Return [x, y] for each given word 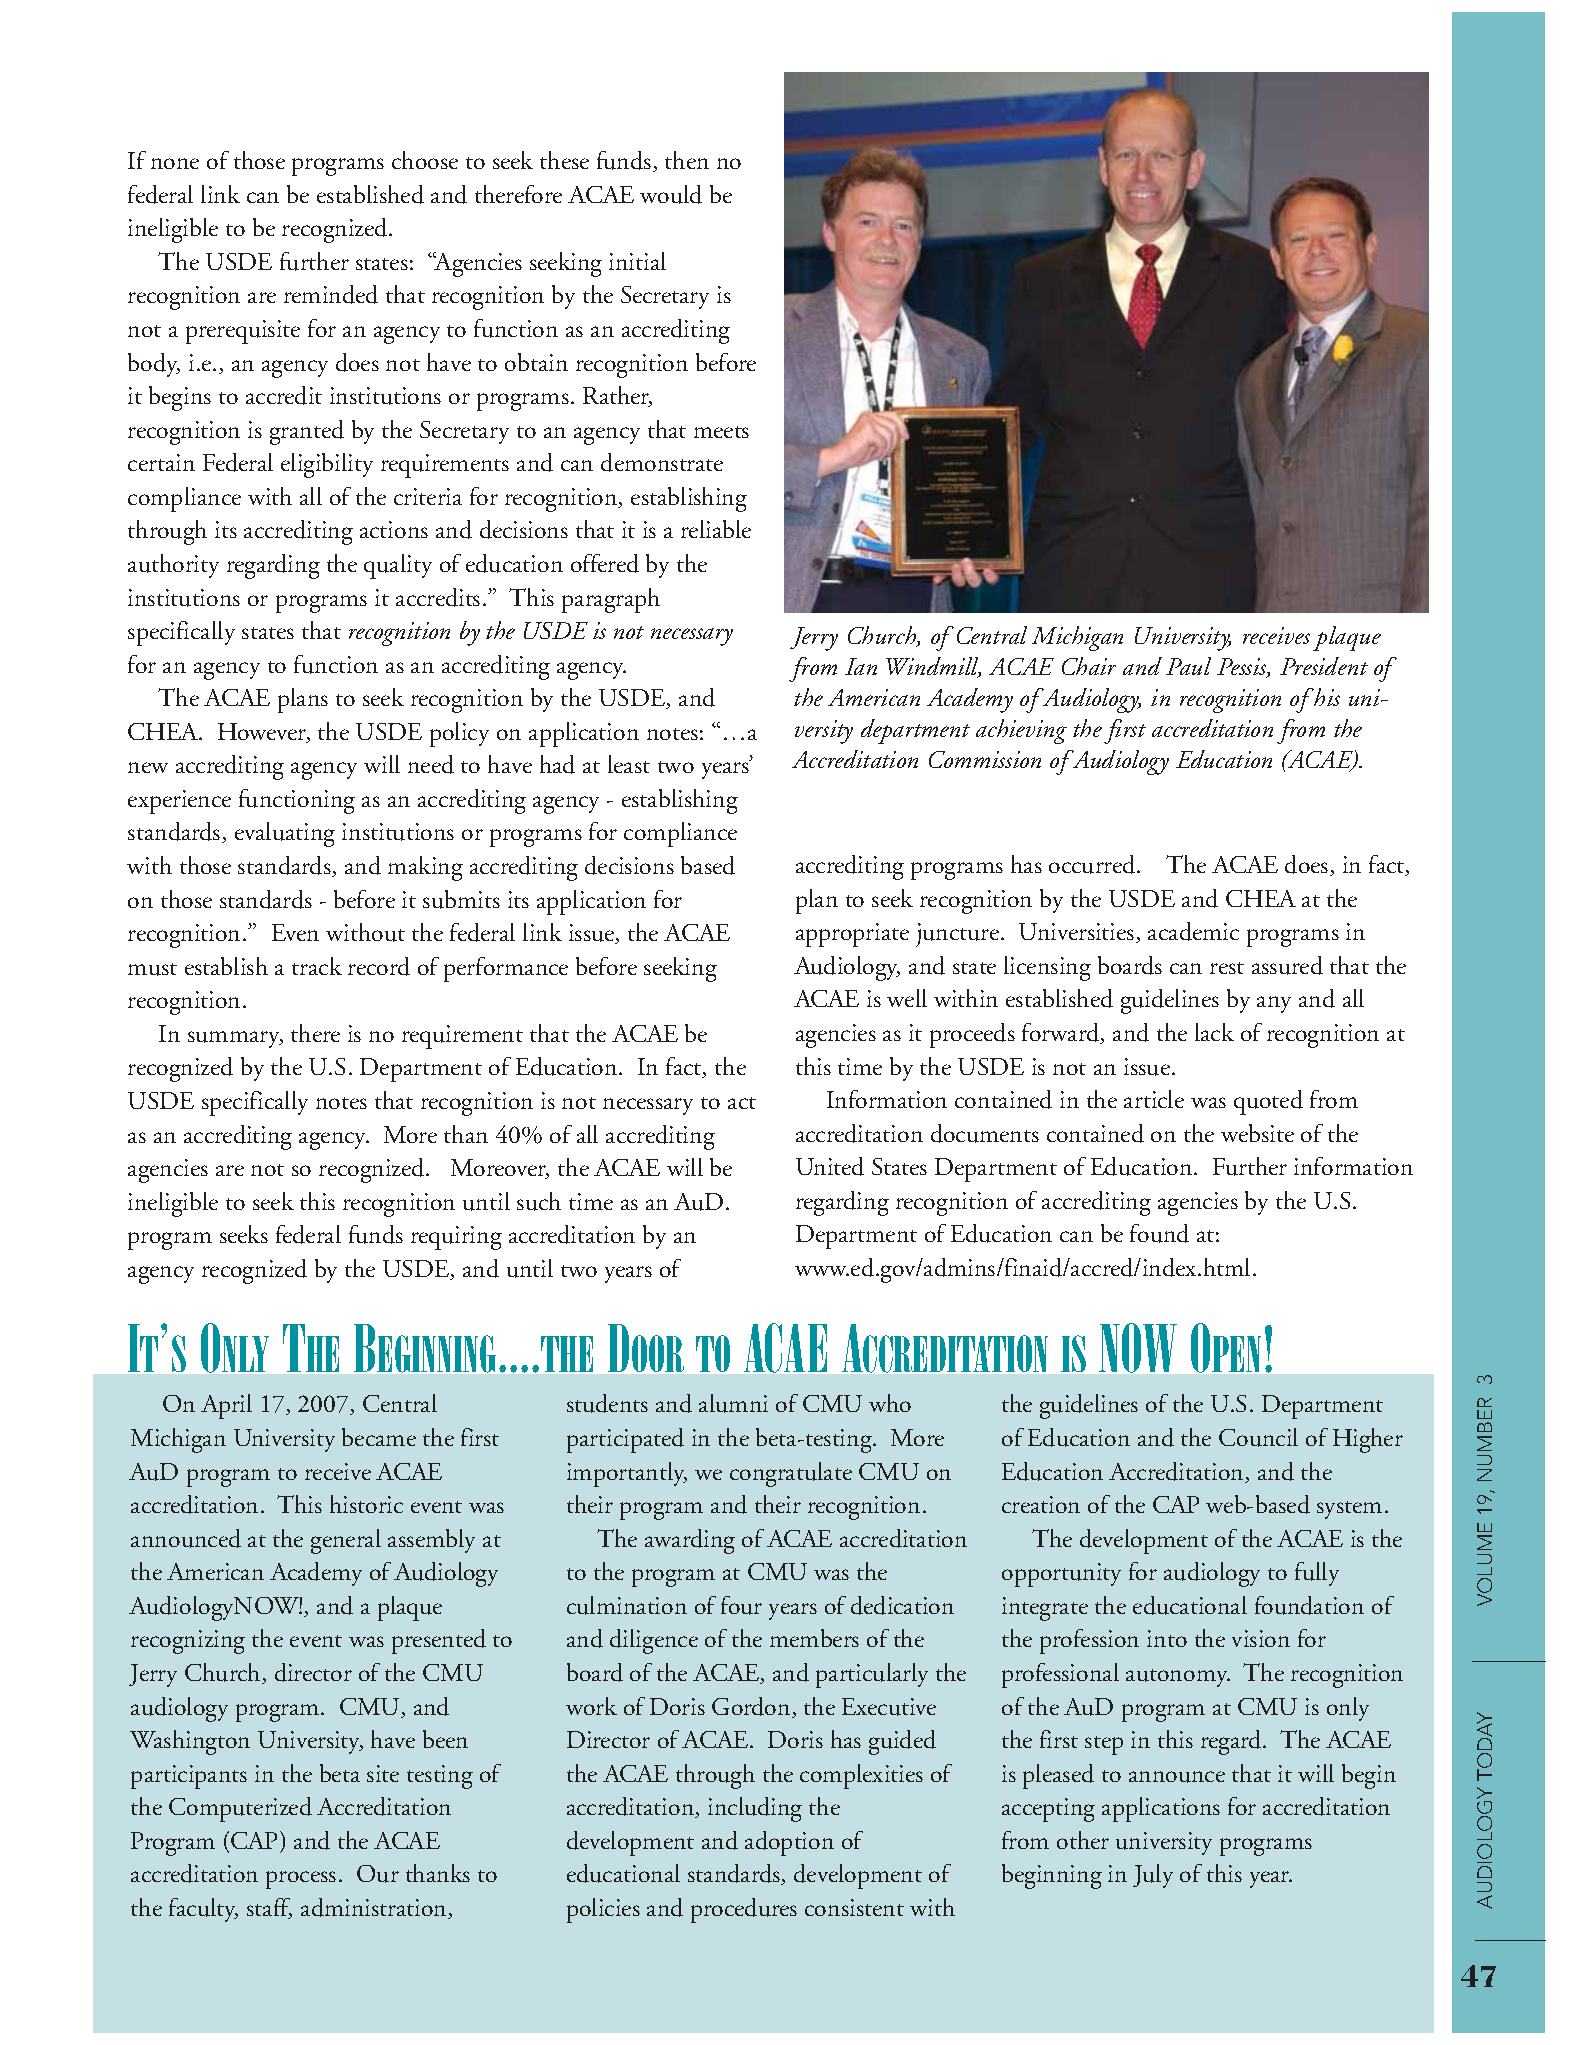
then [687, 160]
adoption [789, 1843]
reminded [331, 294]
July [1153, 1876]
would [671, 194]
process [301, 1880]
